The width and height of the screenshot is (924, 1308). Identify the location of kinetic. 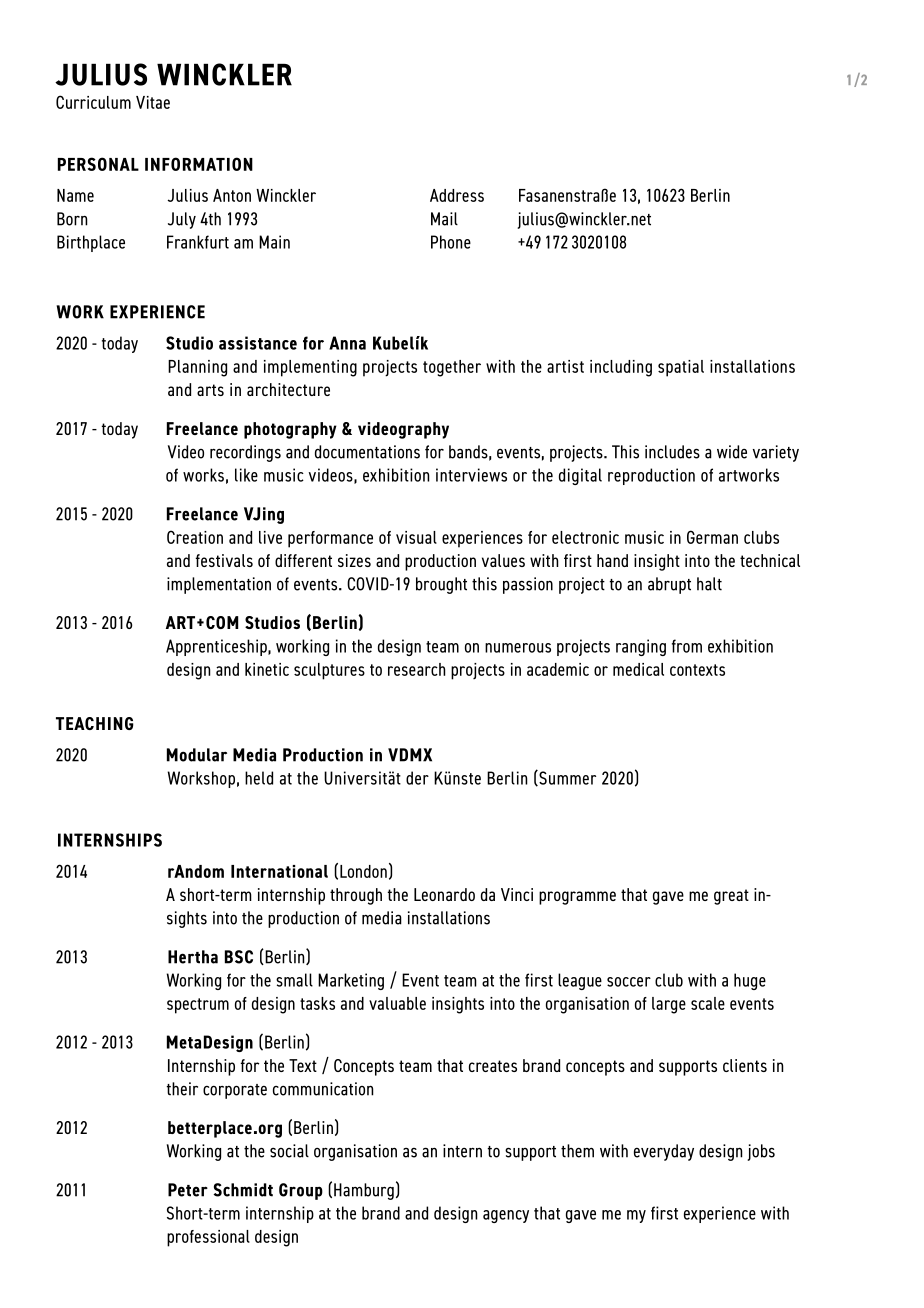
(267, 669).
